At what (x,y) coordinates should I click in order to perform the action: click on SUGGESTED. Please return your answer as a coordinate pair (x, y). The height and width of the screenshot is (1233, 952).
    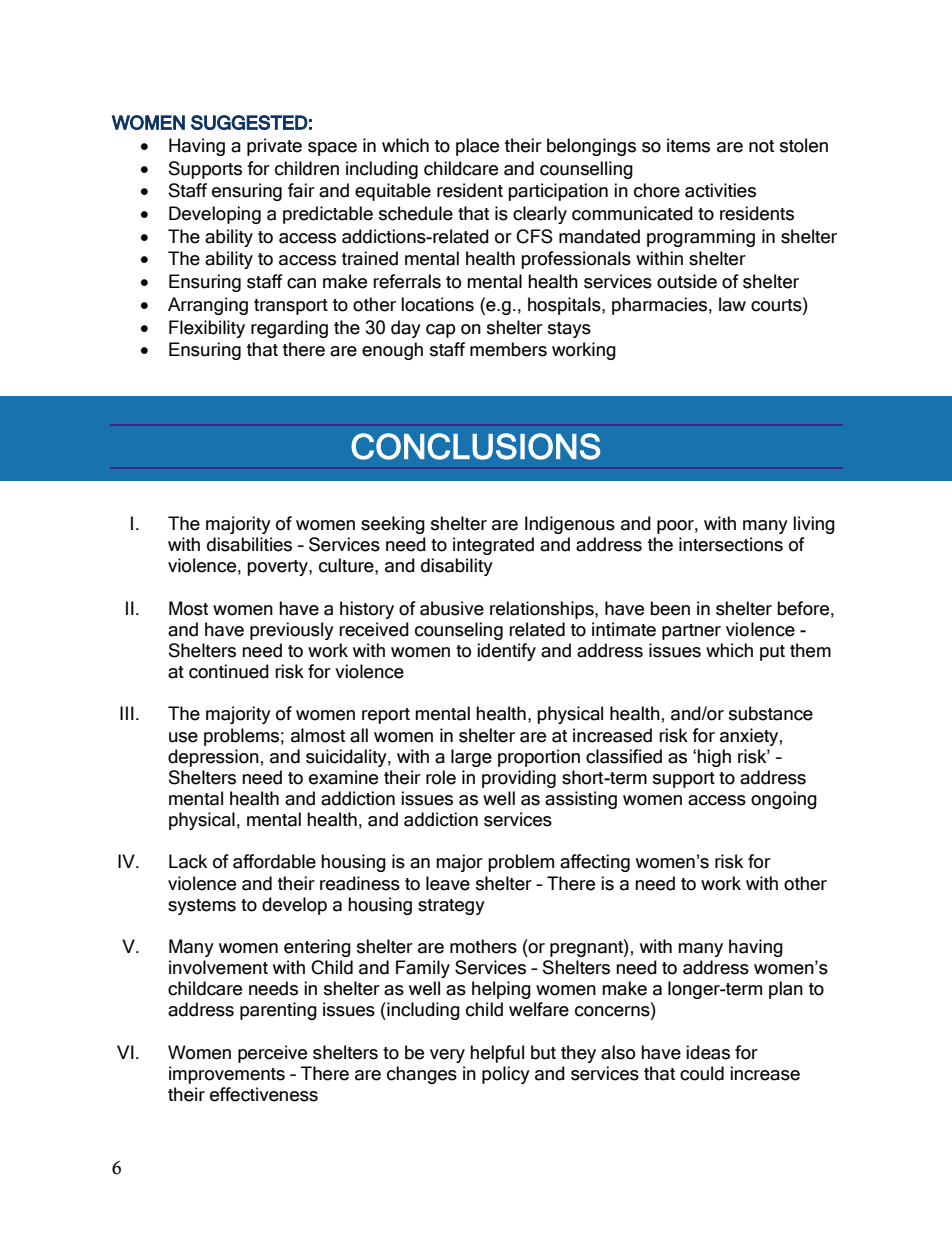
    Looking at the image, I should click on (249, 122).
